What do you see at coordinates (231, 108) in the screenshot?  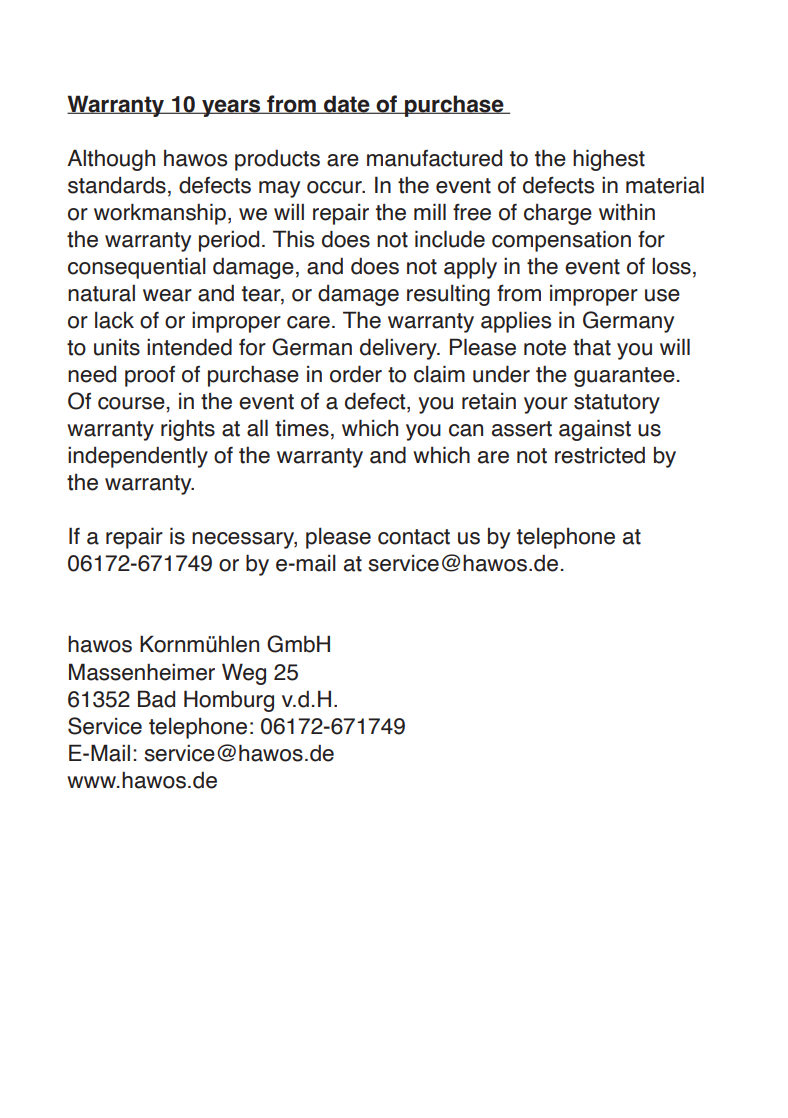 I see `years` at bounding box center [231, 108].
